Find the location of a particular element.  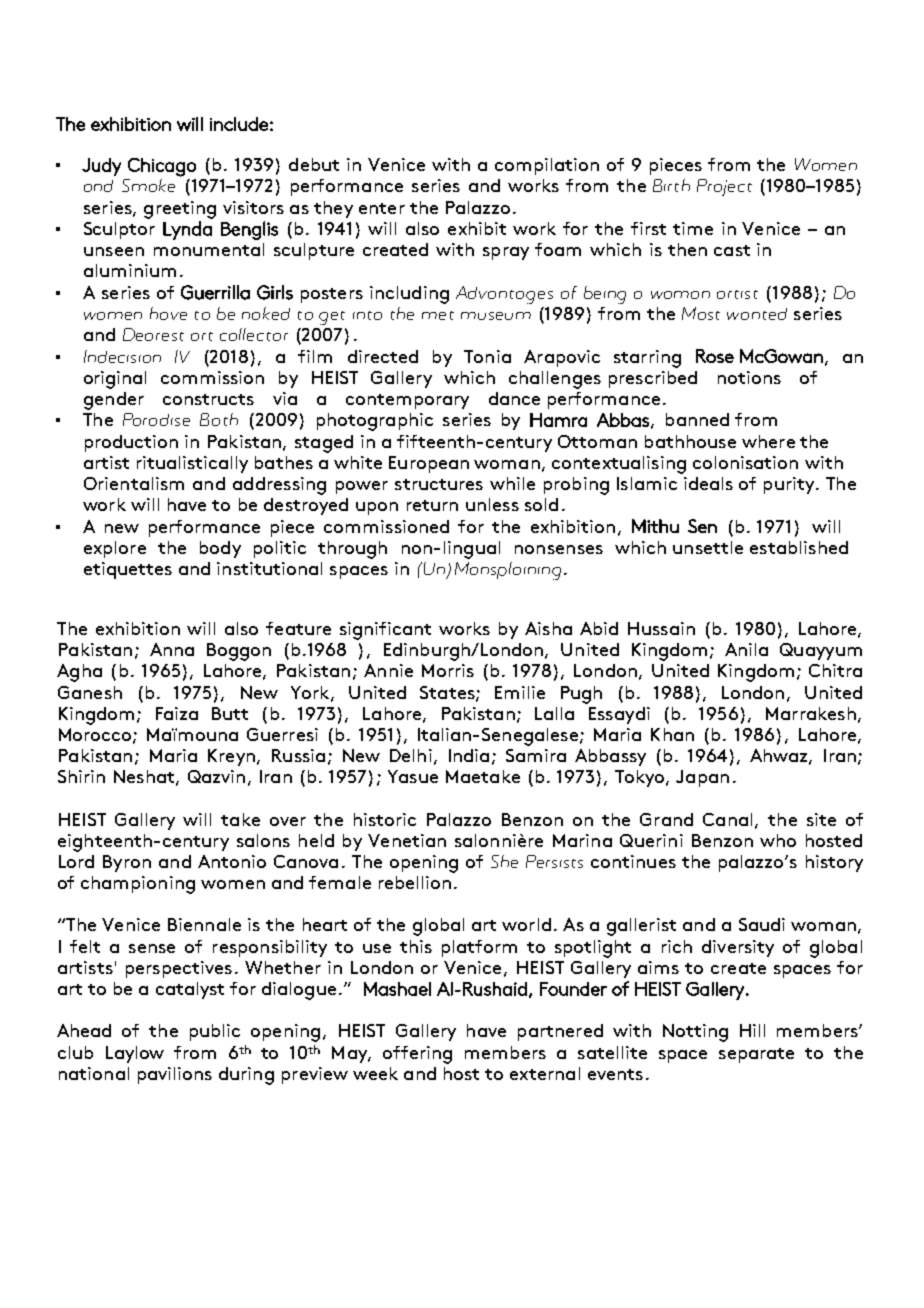

Project is located at coordinates (724, 187).
